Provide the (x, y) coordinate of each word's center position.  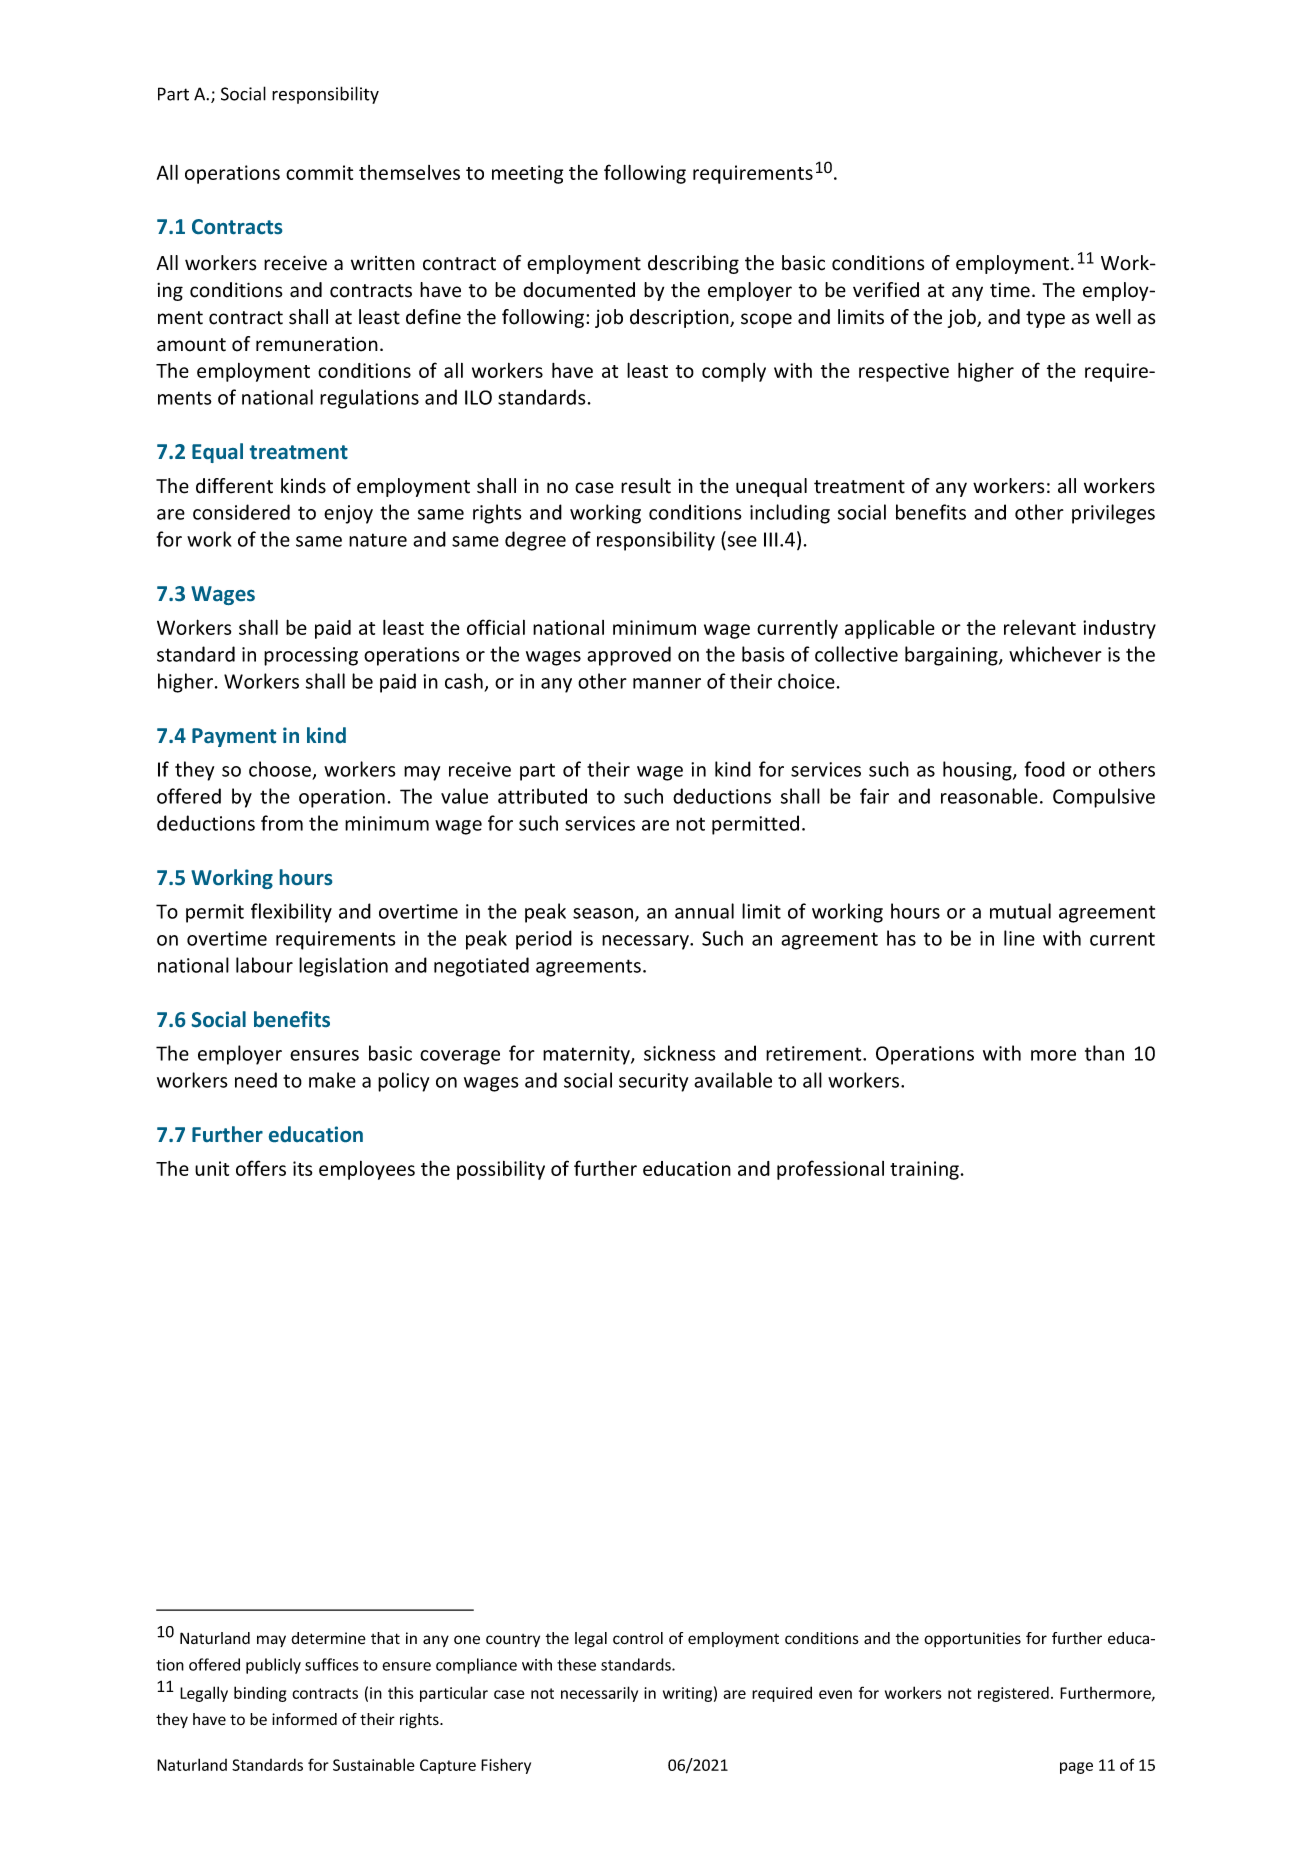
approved (629, 656)
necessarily (599, 1694)
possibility (501, 1170)
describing (693, 264)
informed (304, 1719)
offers (261, 1168)
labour (264, 965)
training (924, 1170)
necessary (646, 942)
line (1019, 938)
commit (319, 172)
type (1045, 319)
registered (1013, 1694)
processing (311, 656)
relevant (1040, 627)
